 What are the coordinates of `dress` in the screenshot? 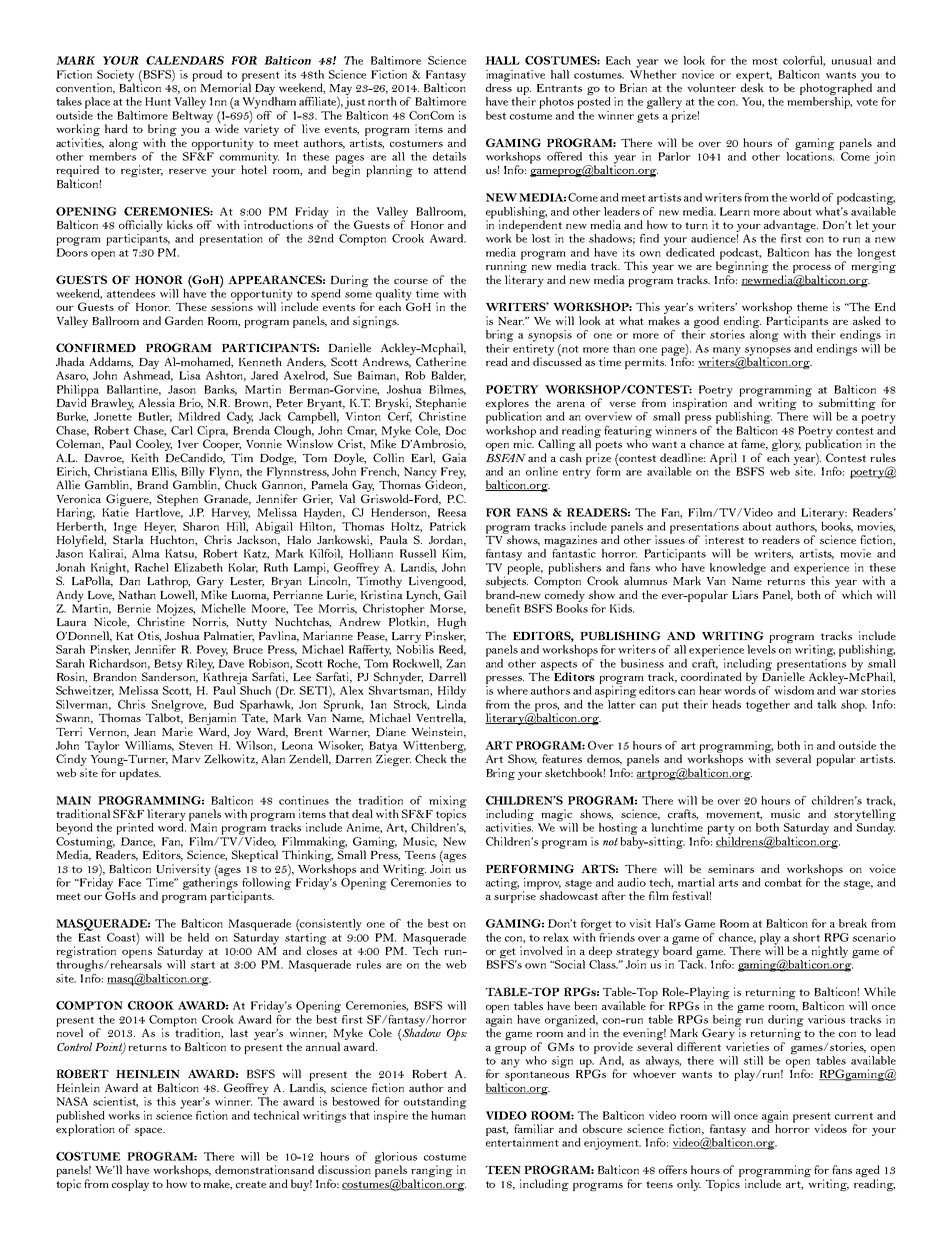 It's located at (499, 86).
